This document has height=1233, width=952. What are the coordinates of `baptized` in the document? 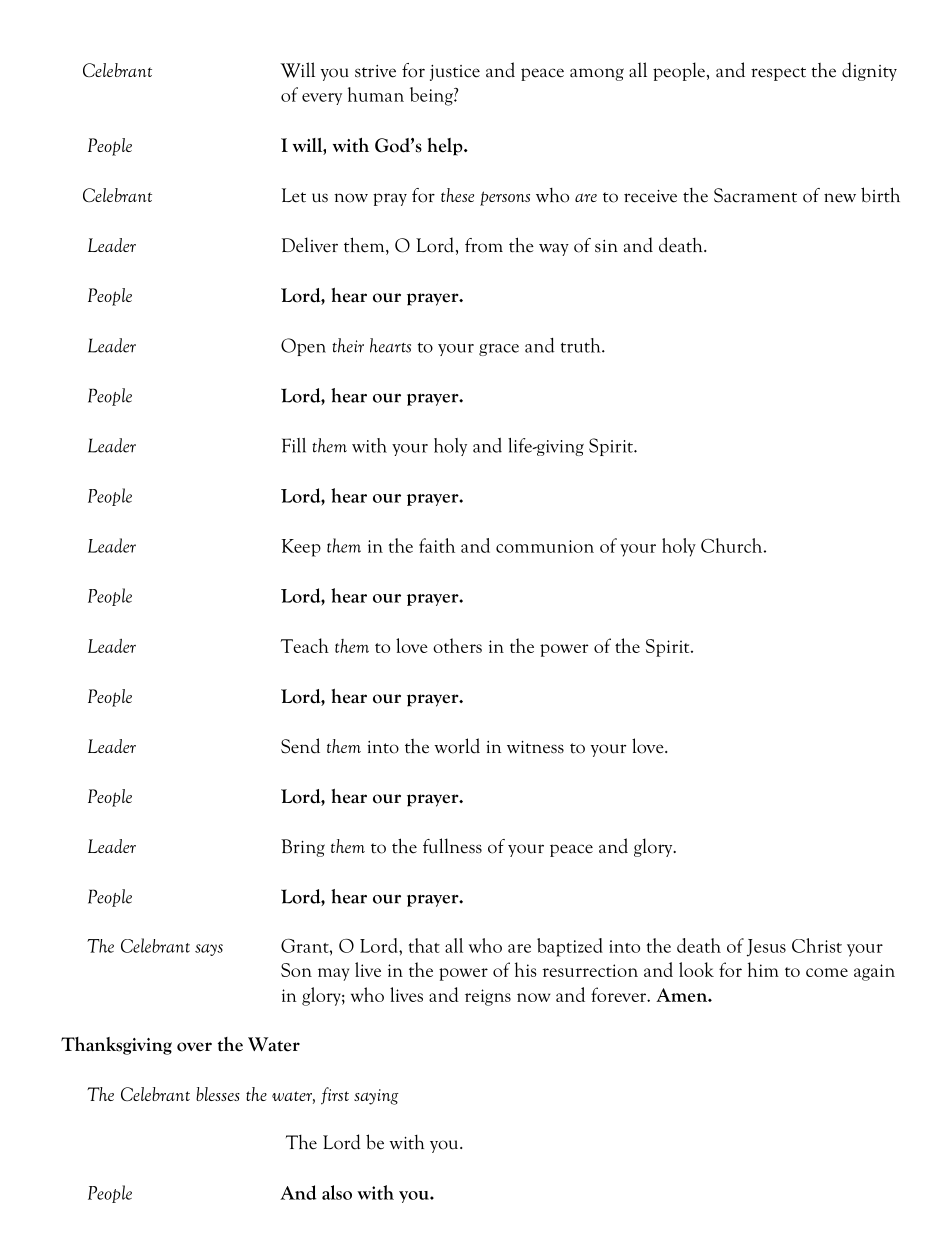 It's located at (570, 947).
